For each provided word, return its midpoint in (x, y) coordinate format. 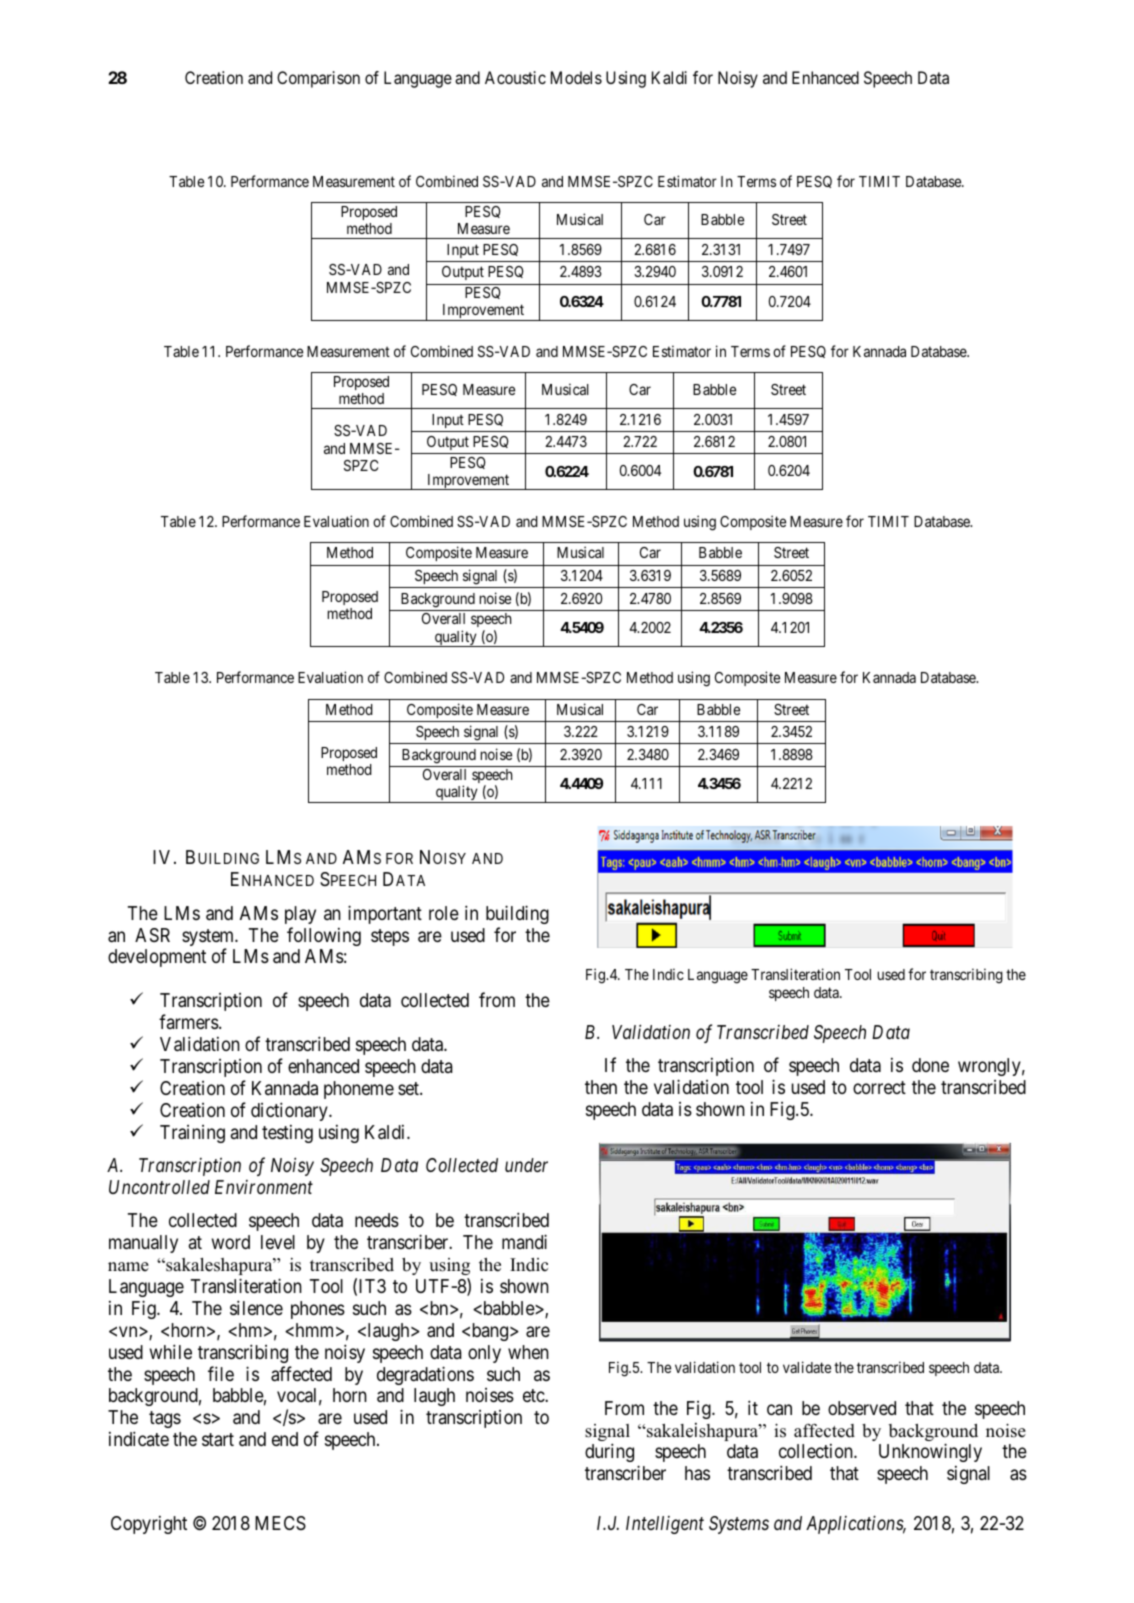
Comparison (318, 79)
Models (576, 77)
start (218, 1440)
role (444, 913)
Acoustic (515, 77)
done (930, 1065)
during (609, 1452)
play (300, 915)
